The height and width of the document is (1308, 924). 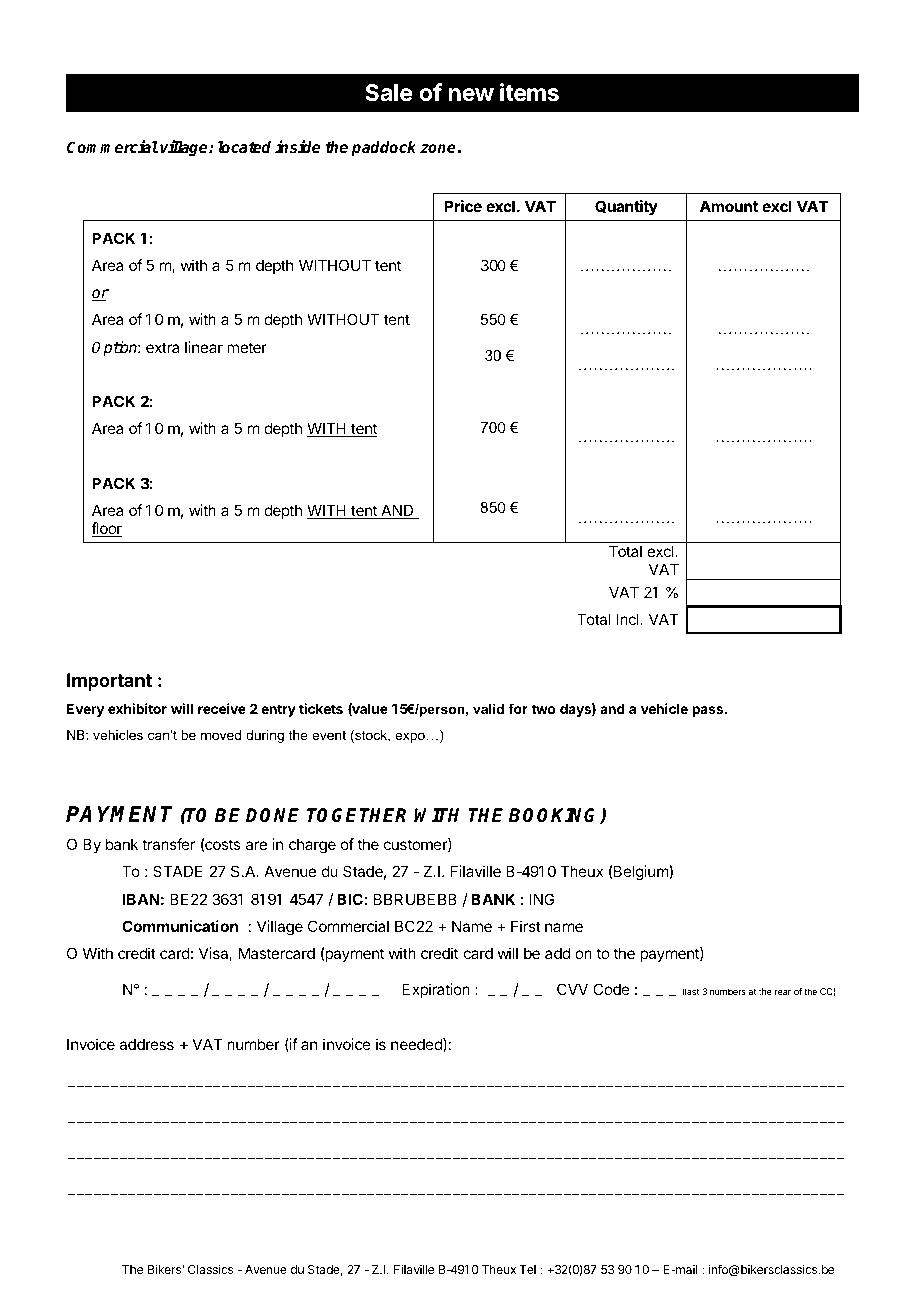 I want to click on located, so click(x=244, y=147).
